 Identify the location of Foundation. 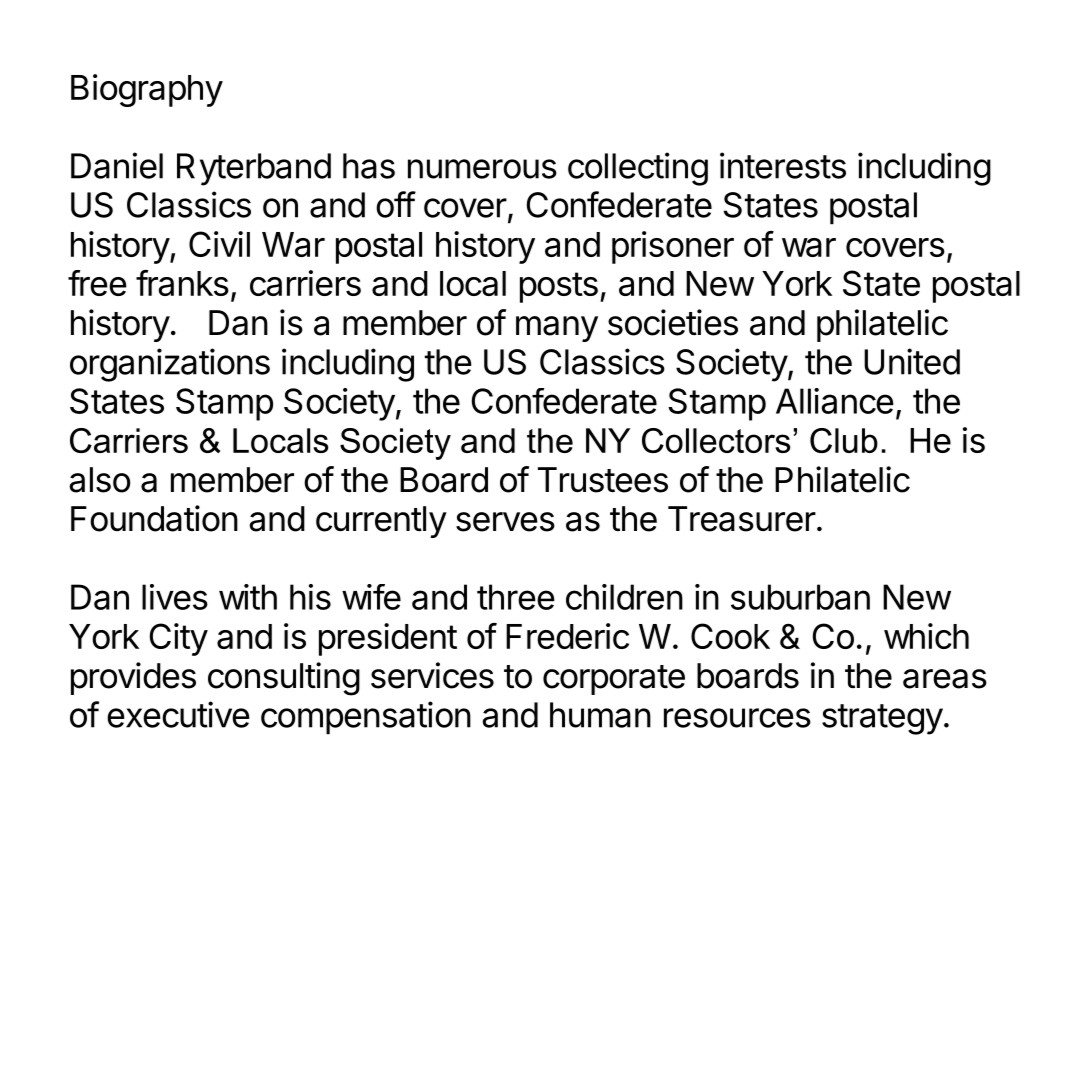
(154, 518).
